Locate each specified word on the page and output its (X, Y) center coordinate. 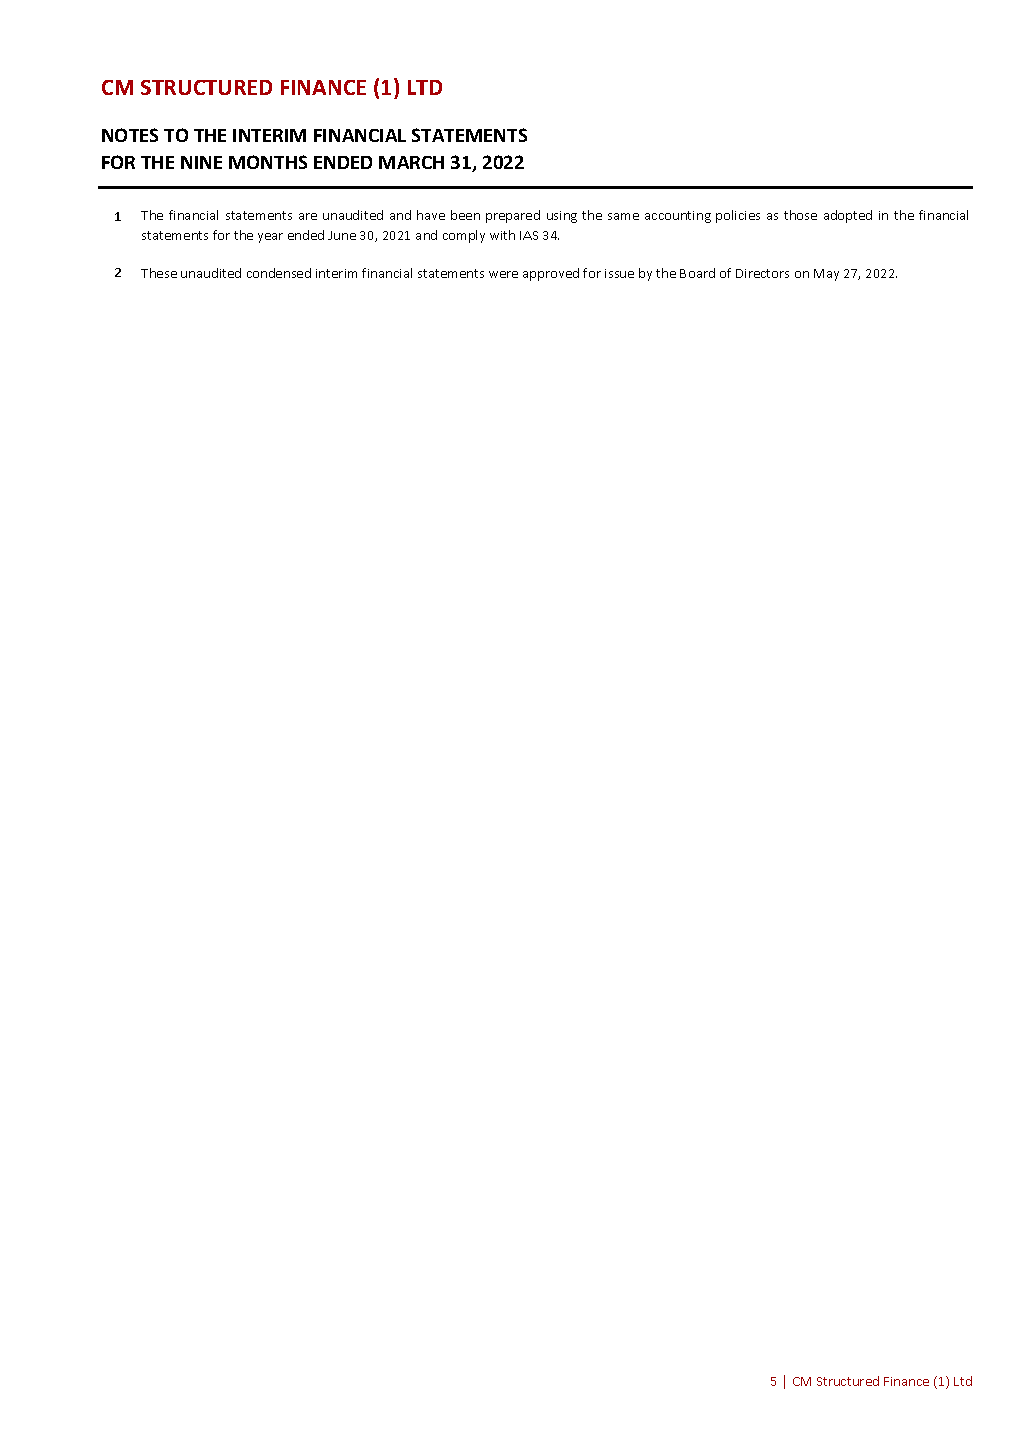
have (431, 215)
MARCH (411, 162)
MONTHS (268, 162)
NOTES (130, 135)
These (159, 273)
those (800, 215)
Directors (762, 273)
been (465, 215)
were (503, 274)
